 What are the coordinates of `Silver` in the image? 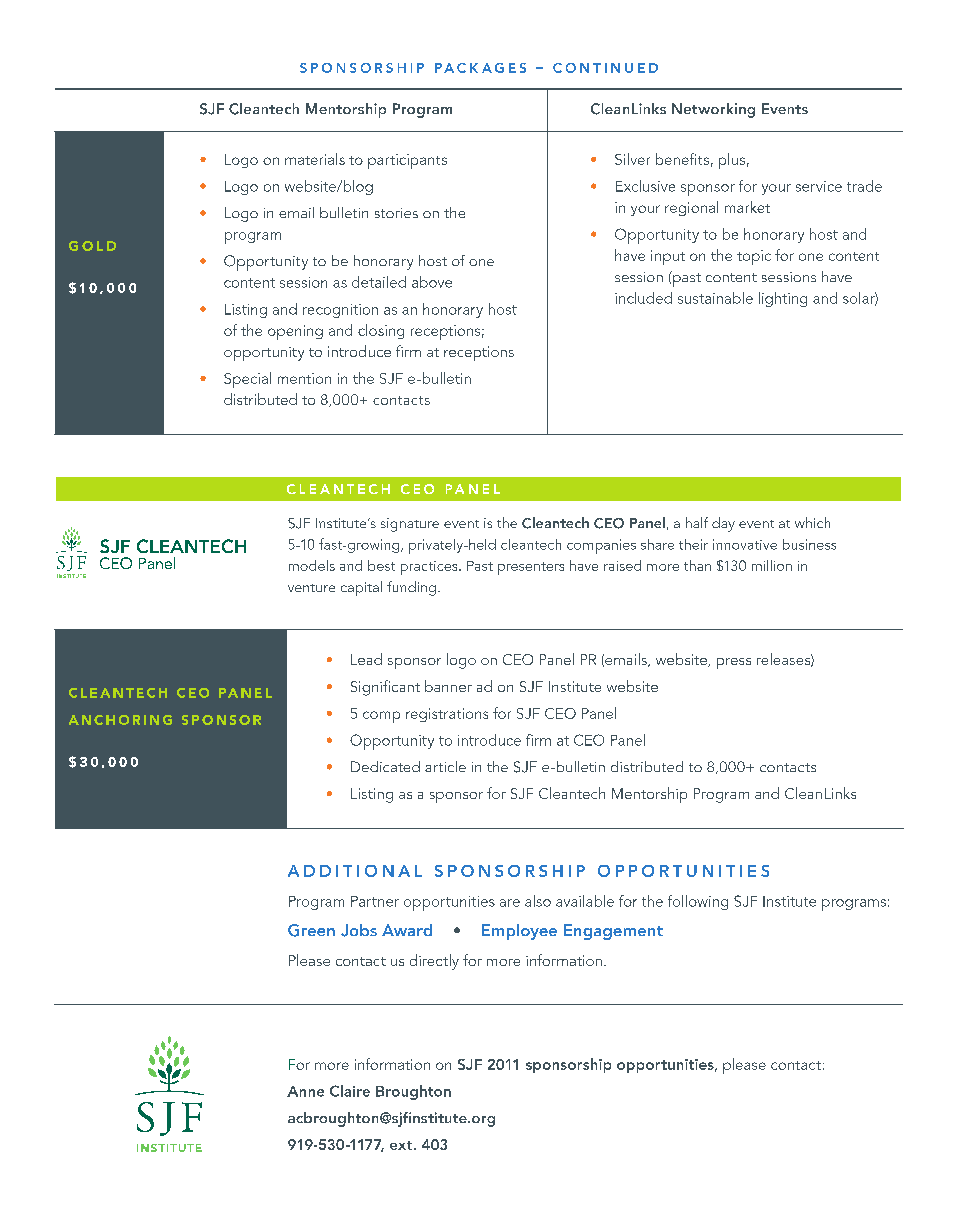 It's located at (632, 159).
